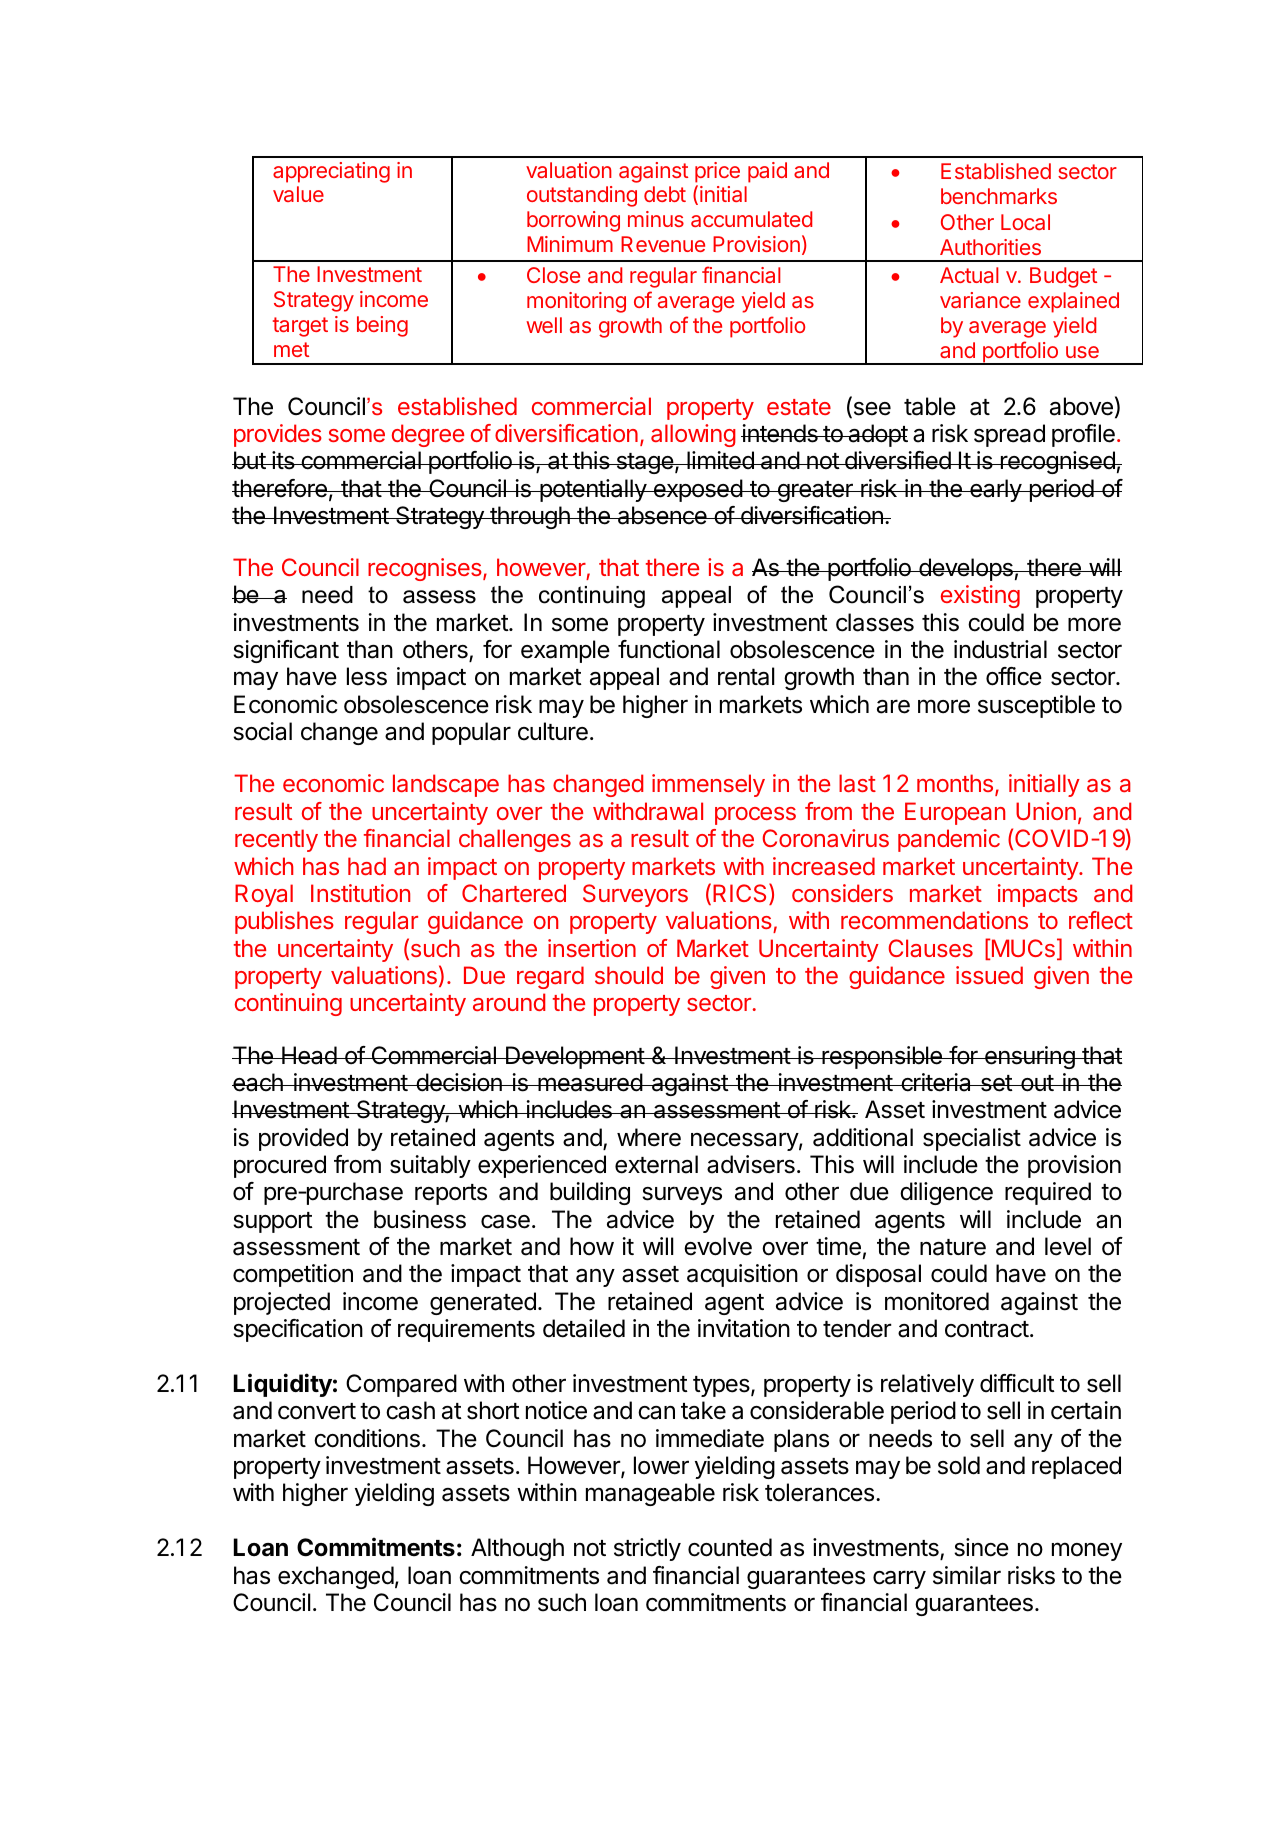  Describe the element at coordinates (999, 196) in the page. I see `benchmarks` at that location.
